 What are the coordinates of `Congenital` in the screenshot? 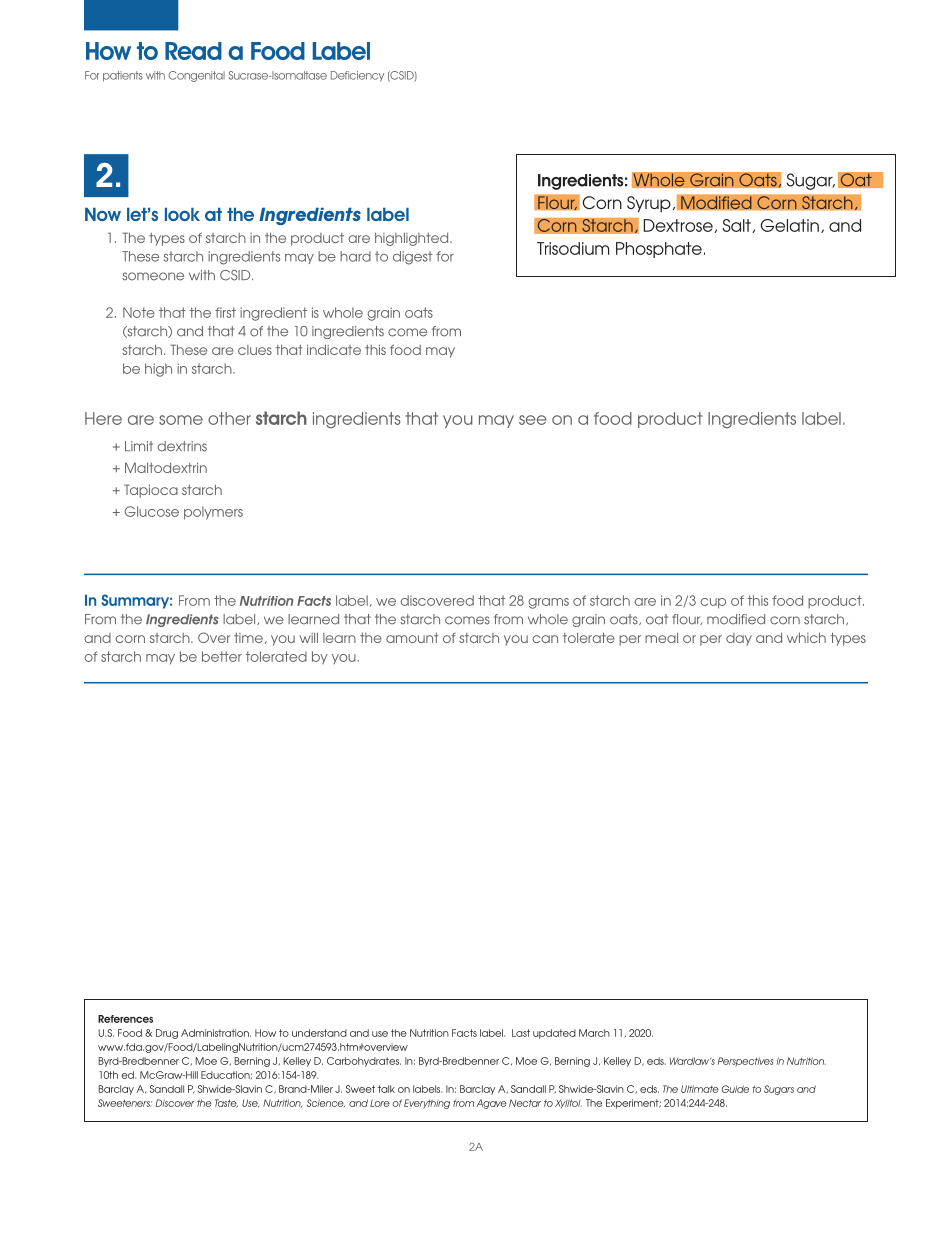 It's located at (196, 76).
